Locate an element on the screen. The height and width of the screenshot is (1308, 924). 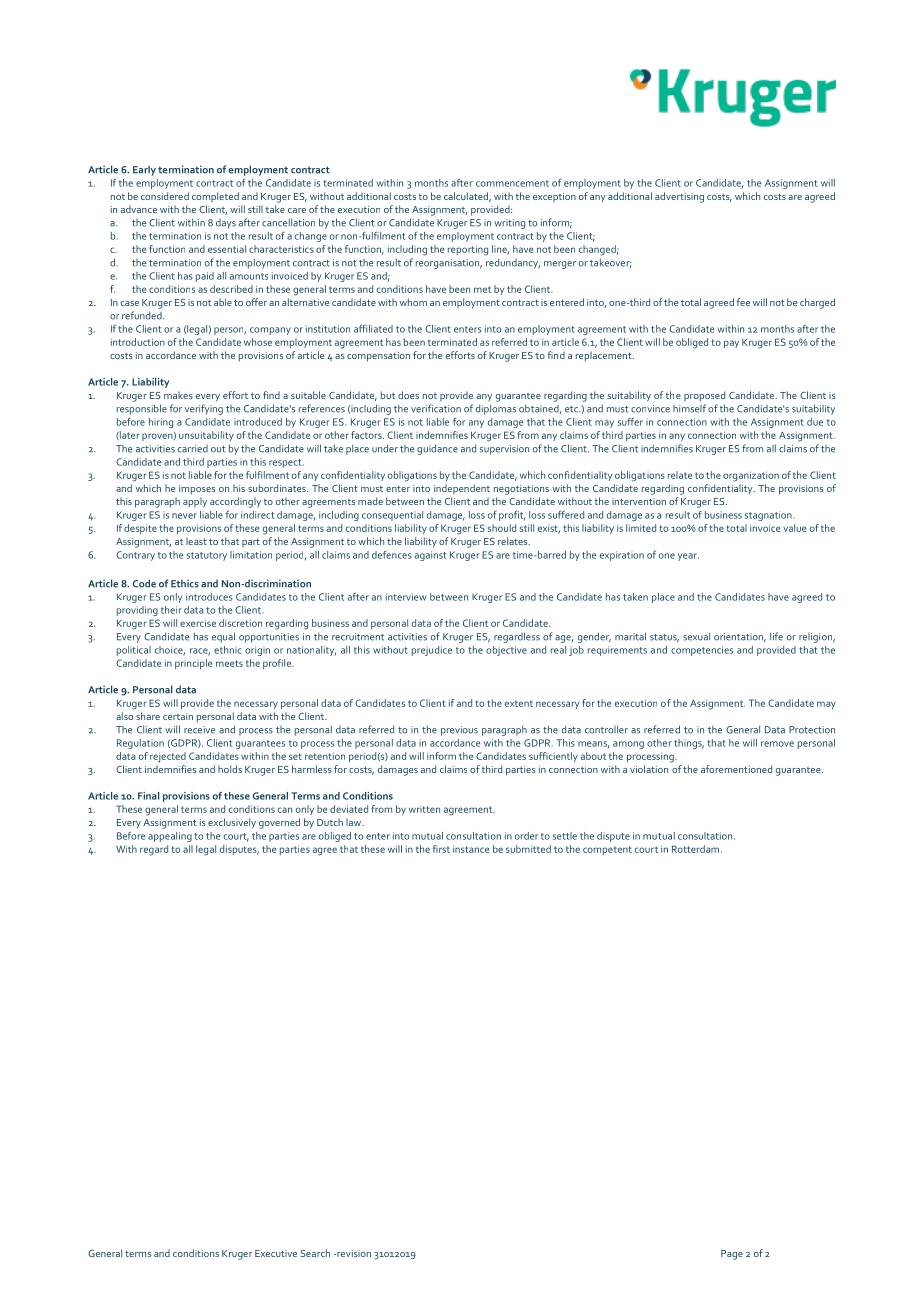
Executive is located at coordinates (276, 1253).
